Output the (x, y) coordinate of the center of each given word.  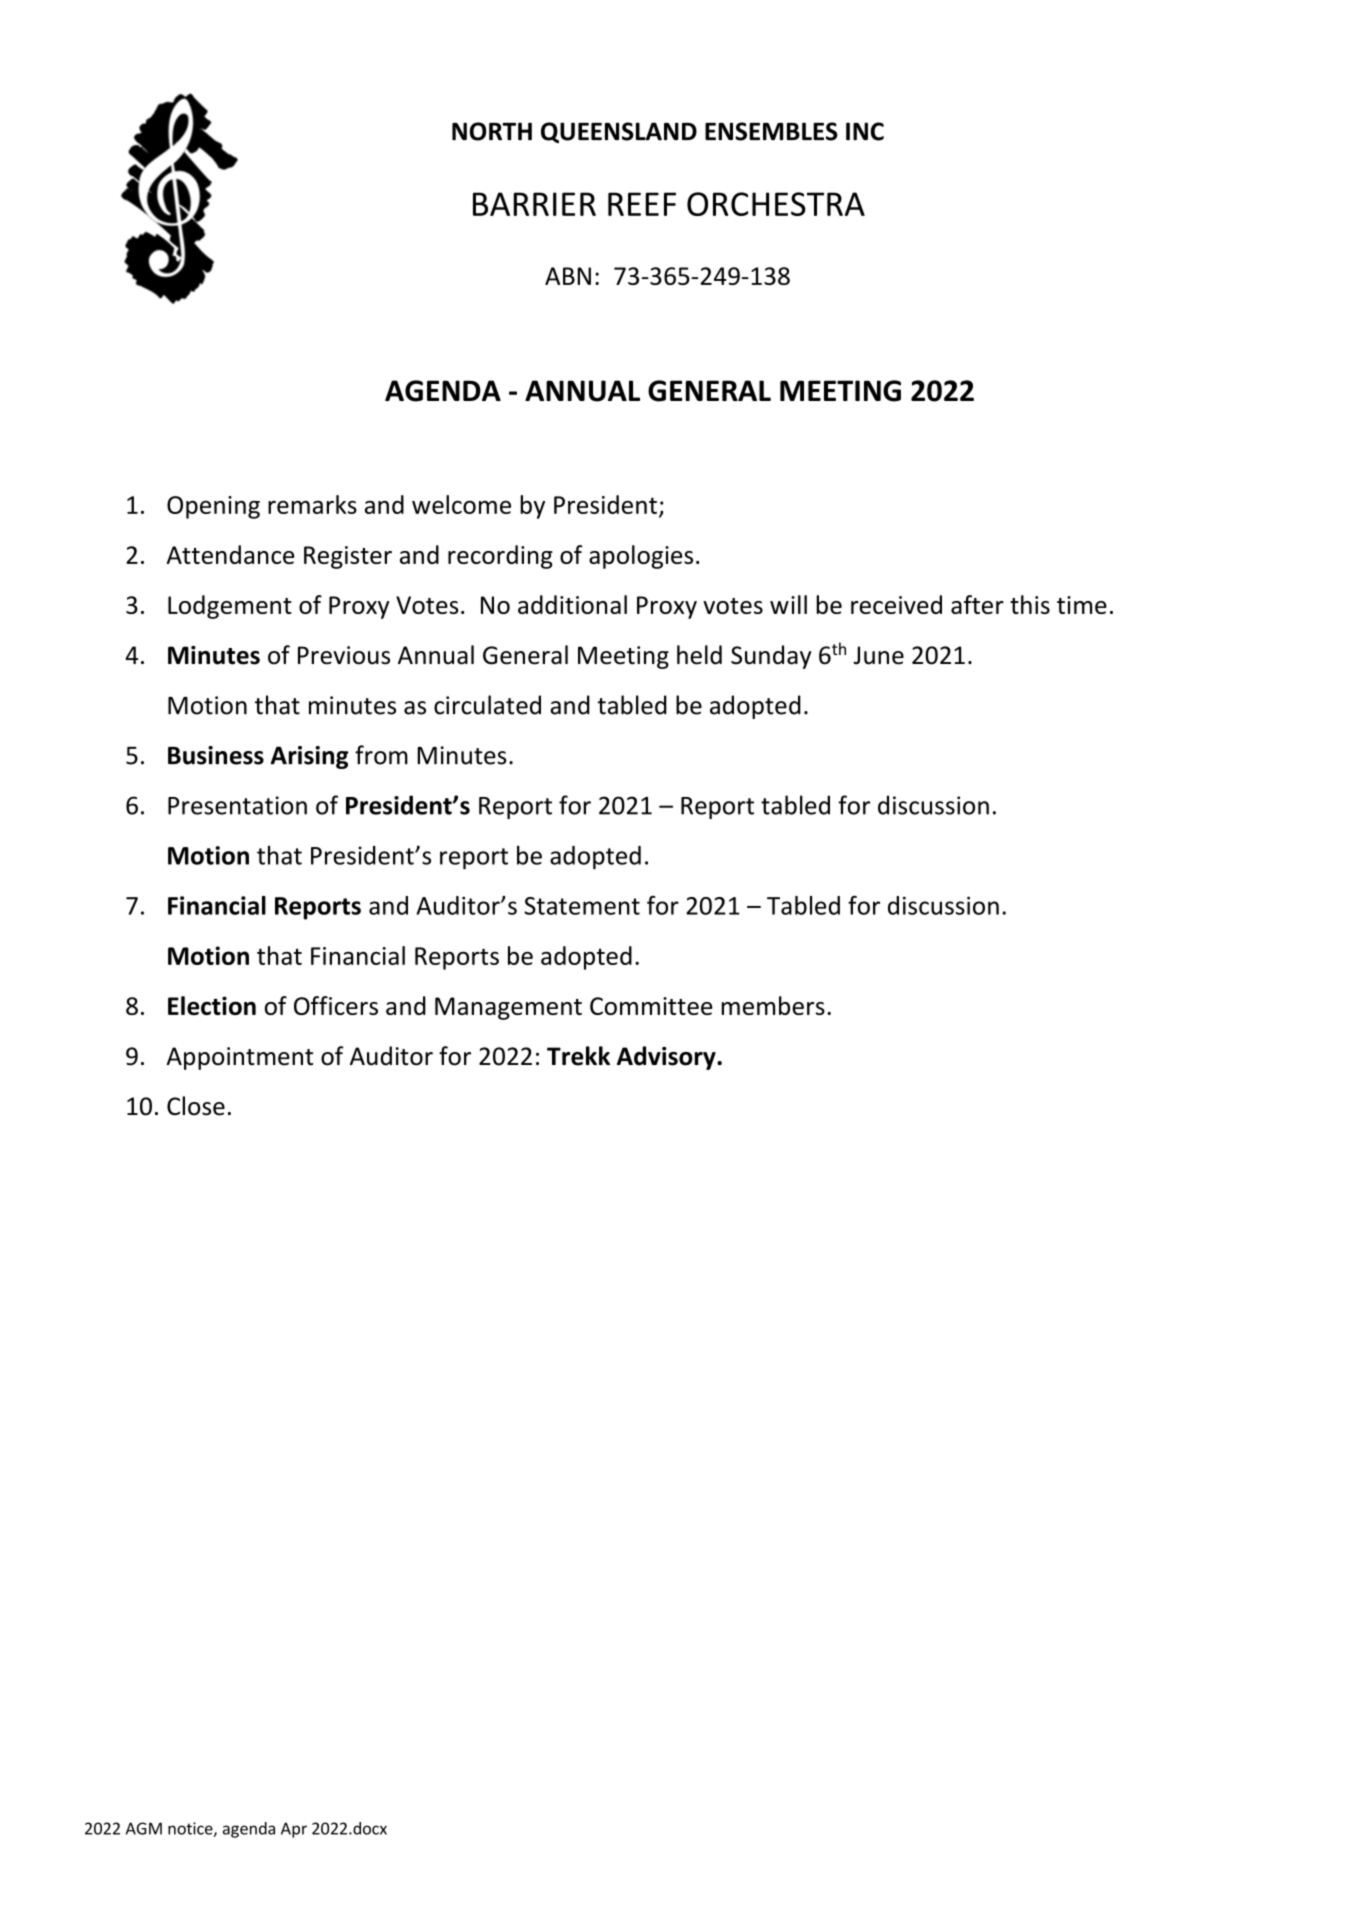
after (977, 604)
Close (196, 1106)
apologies (641, 557)
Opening (213, 507)
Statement (582, 906)
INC (865, 131)
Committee (651, 1006)
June (878, 655)
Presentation (237, 805)
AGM (144, 1828)
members (773, 1005)
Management (508, 1008)
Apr (294, 1830)
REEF (642, 204)
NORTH (492, 131)
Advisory (667, 1058)
